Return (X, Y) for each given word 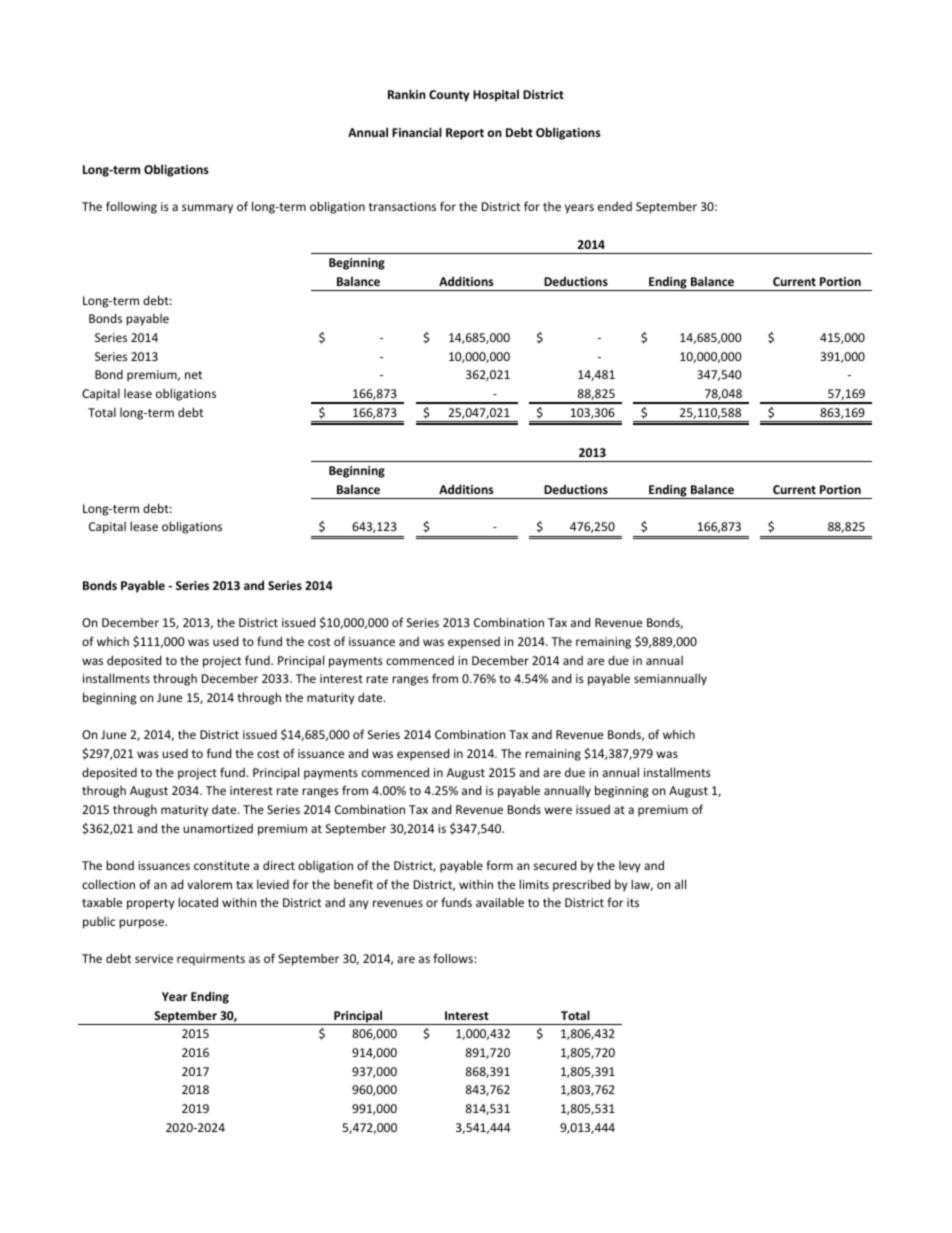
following (131, 207)
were (558, 810)
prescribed (581, 885)
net (193, 375)
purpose (142, 924)
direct (279, 865)
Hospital (496, 95)
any (359, 905)
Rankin (407, 94)
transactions (402, 206)
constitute (222, 865)
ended (615, 206)
